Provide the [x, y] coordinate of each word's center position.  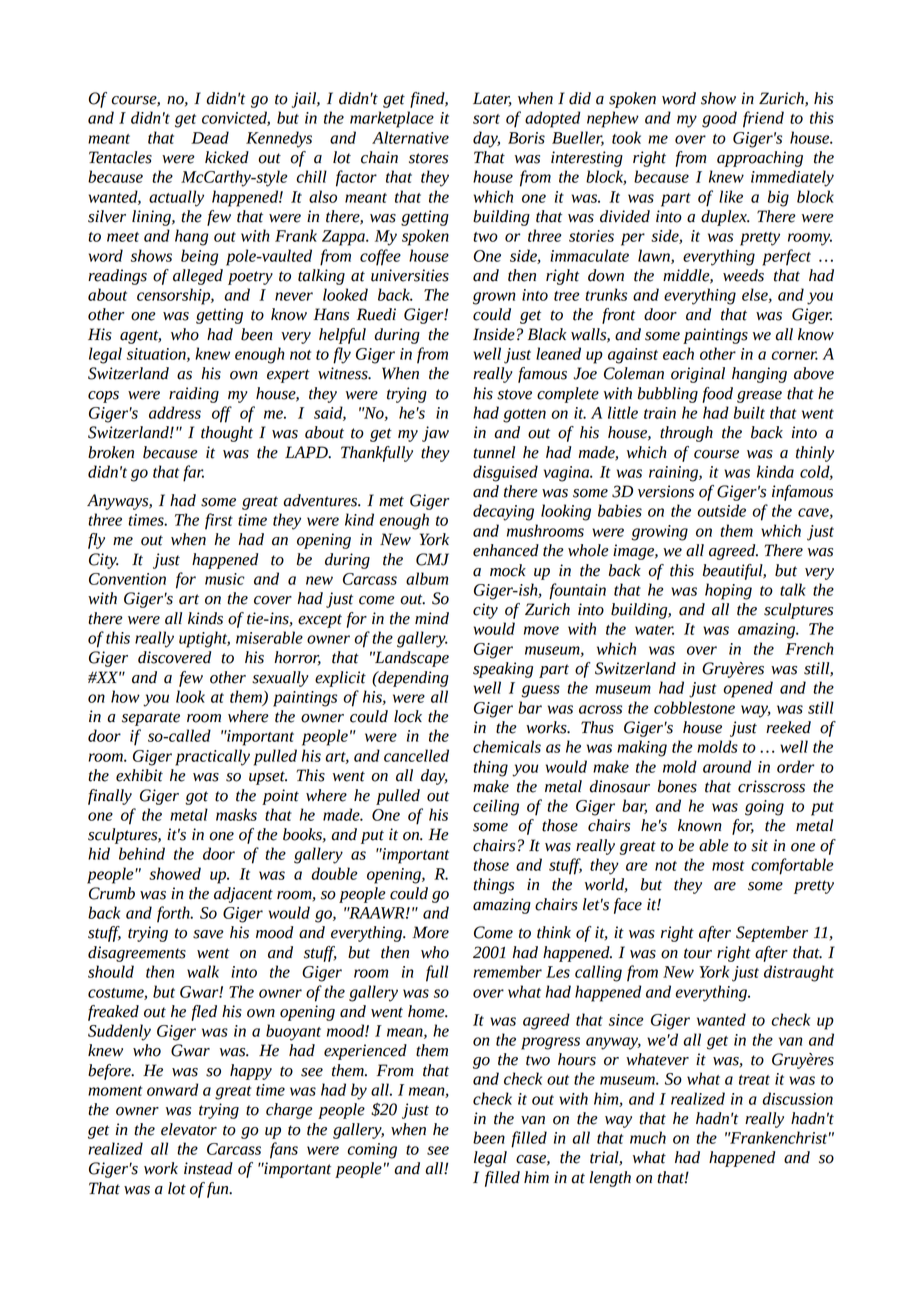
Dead [210, 137]
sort [486, 119]
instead [208, 1168]
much [648, 1137]
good [719, 119]
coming [372, 1151]
